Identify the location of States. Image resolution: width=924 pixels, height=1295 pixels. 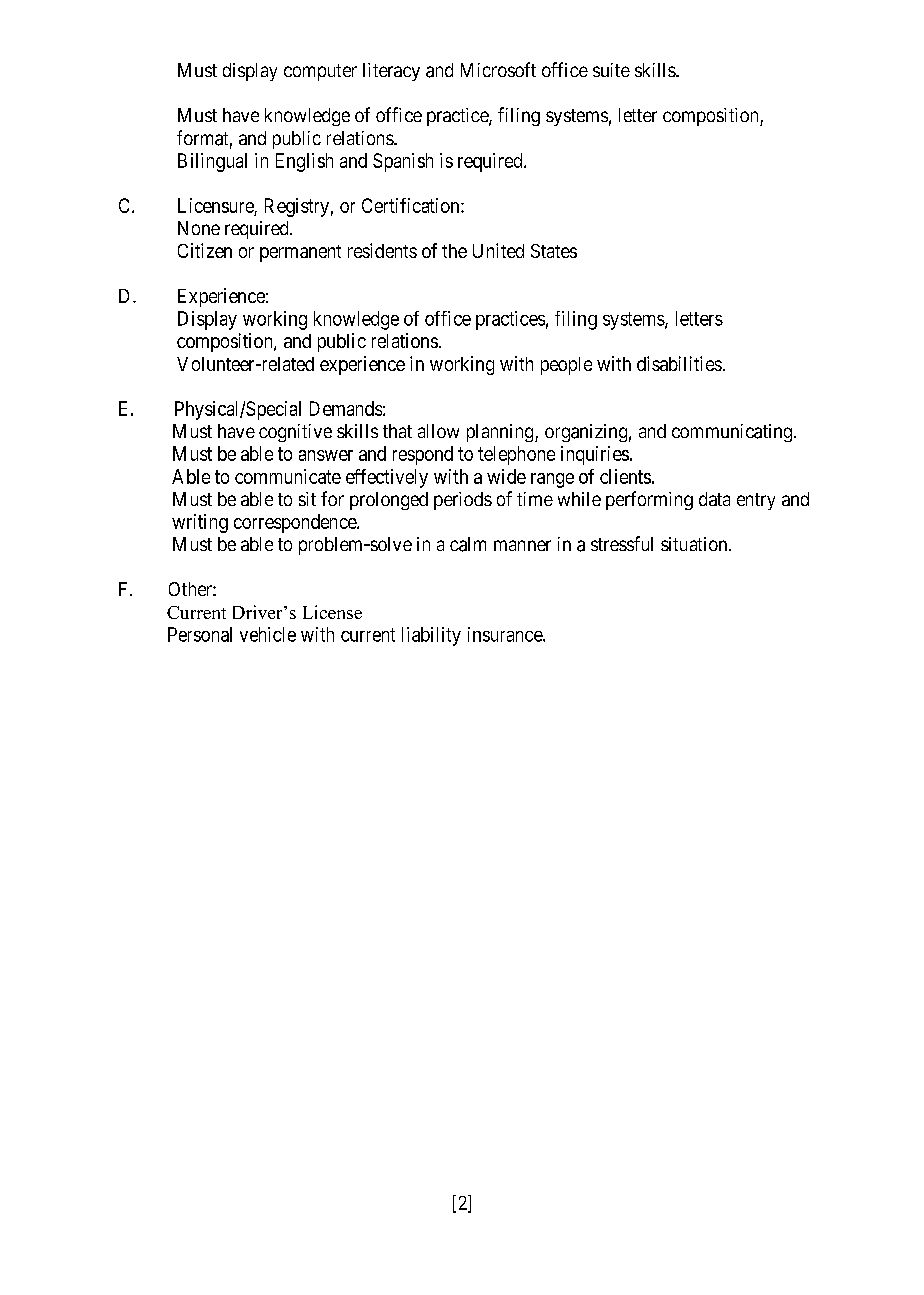
(554, 251).
